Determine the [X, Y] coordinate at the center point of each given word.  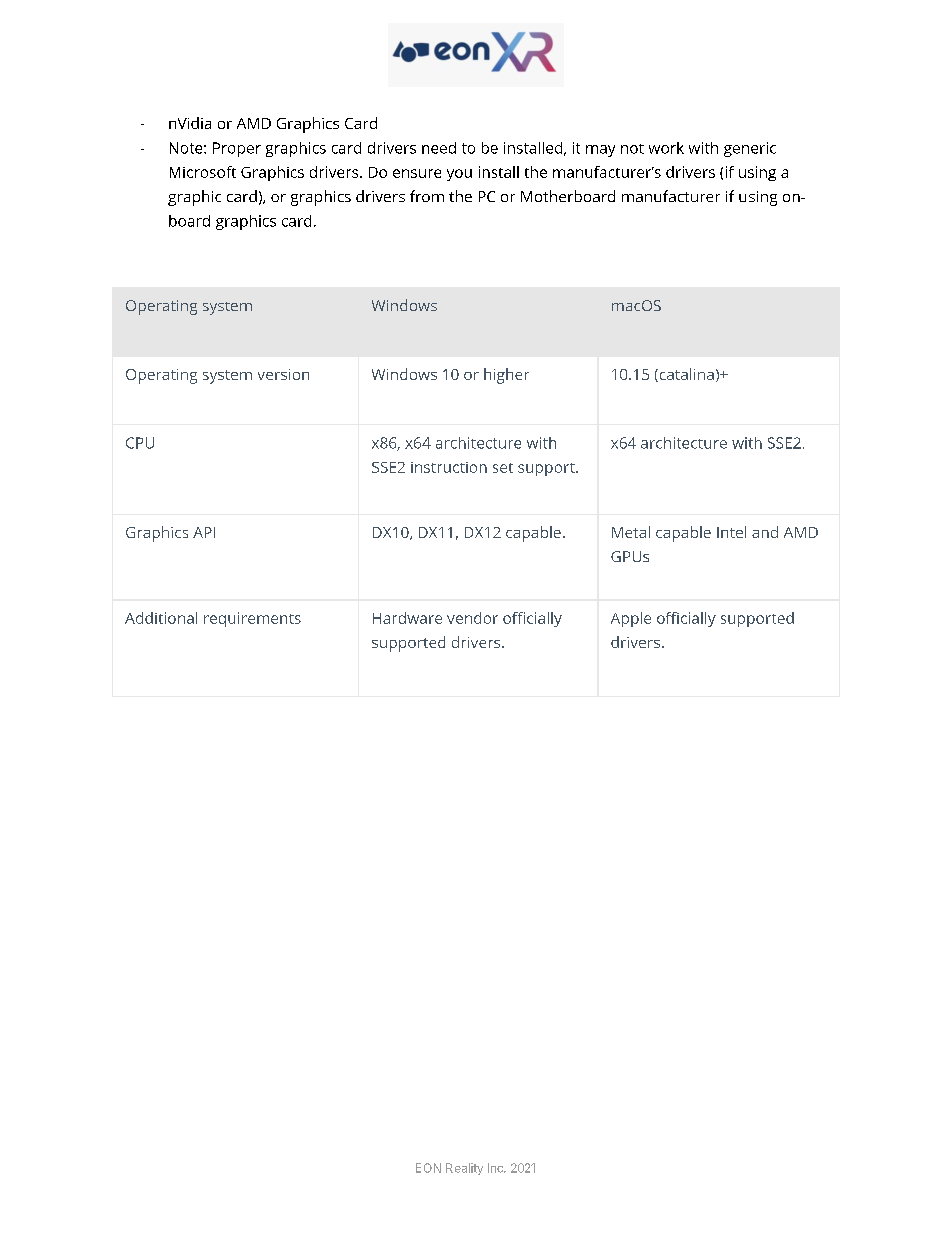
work [666, 148]
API [204, 532]
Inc [496, 1168]
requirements [252, 619]
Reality [464, 1169]
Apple [631, 619]
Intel [731, 532]
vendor [472, 618]
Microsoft [203, 172]
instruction [449, 467]
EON [428, 1168]
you [459, 175]
